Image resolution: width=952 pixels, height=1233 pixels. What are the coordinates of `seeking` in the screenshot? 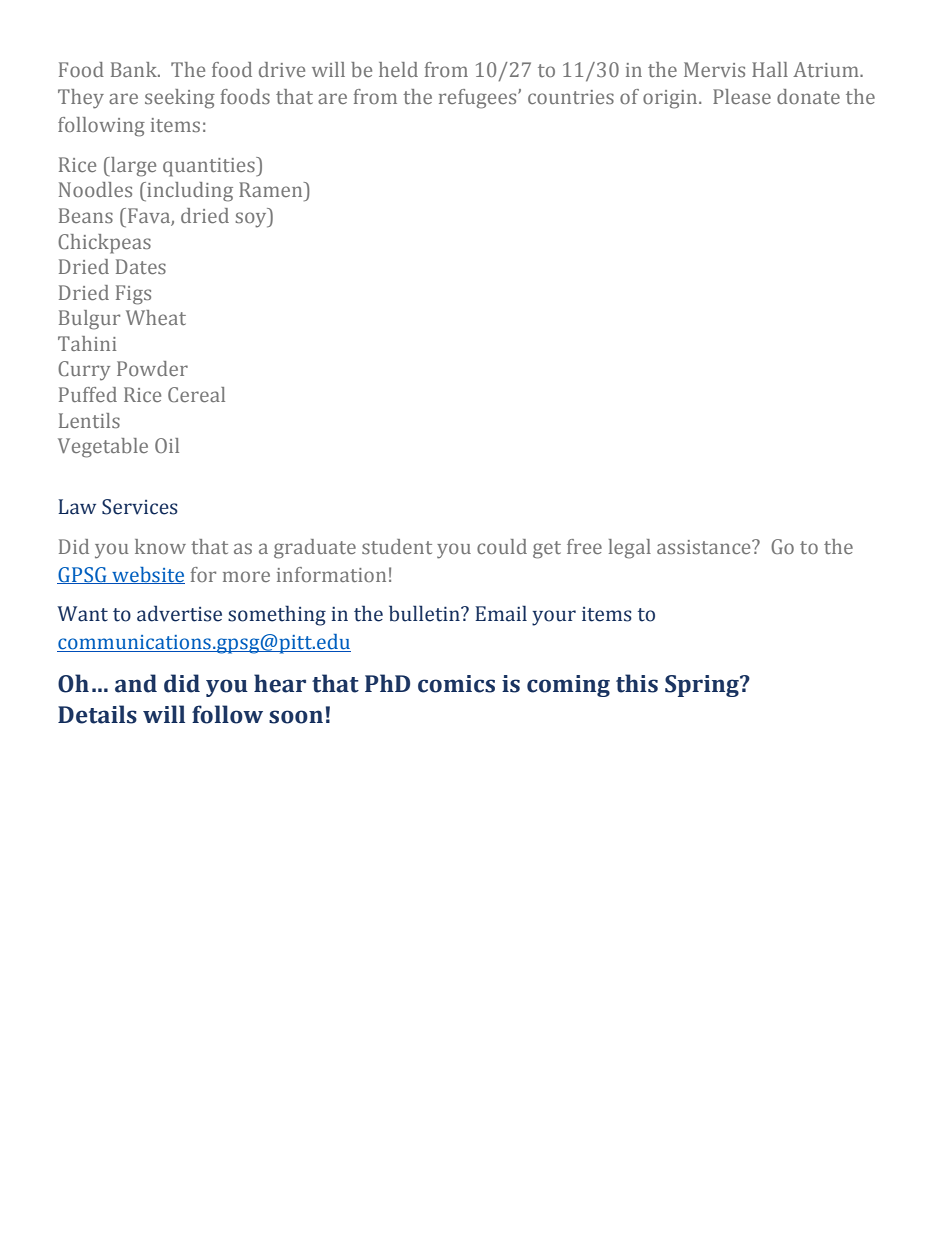 It's located at (180, 99).
